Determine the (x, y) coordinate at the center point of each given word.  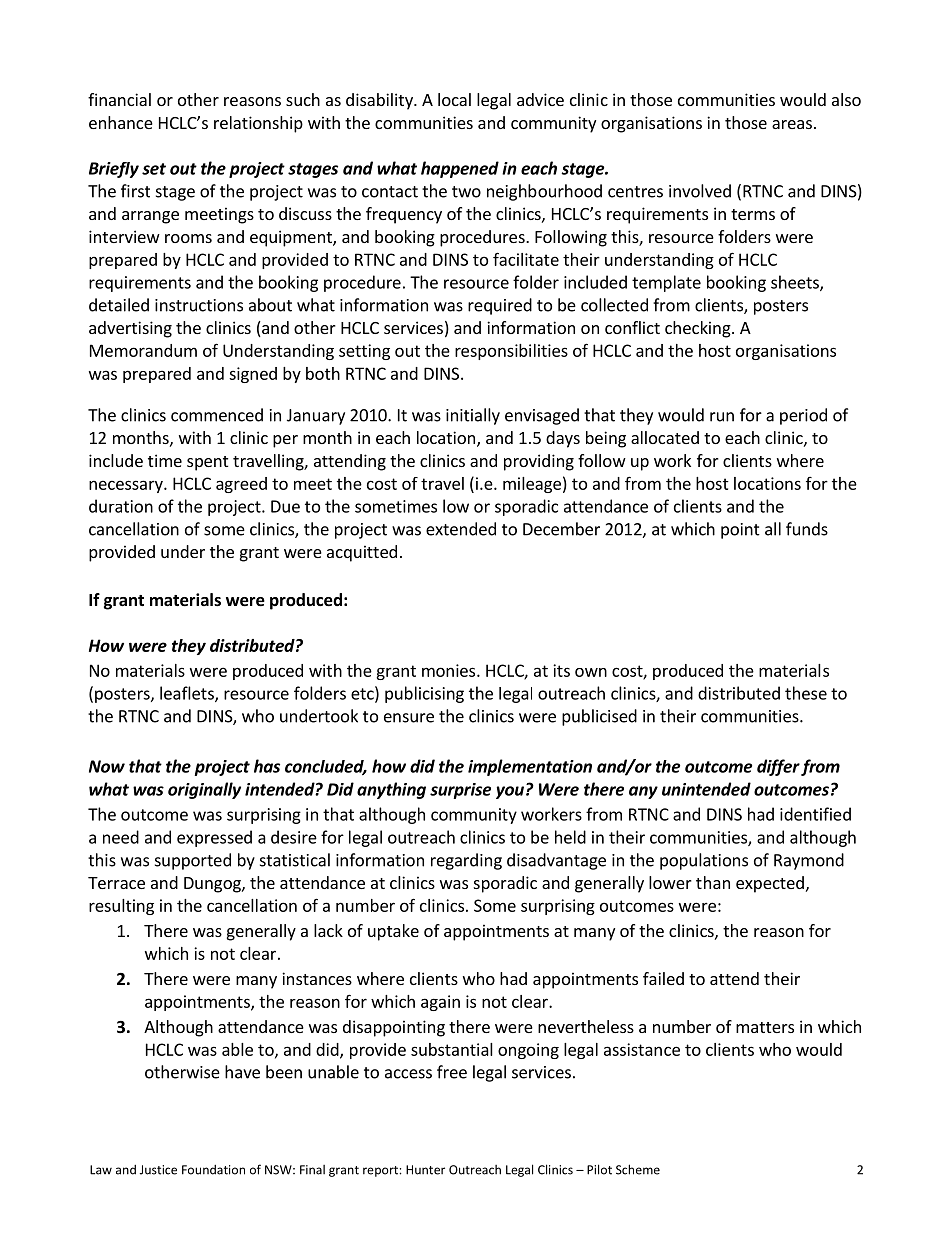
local (454, 99)
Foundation (213, 1170)
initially (473, 416)
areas (792, 124)
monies (450, 670)
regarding (466, 861)
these (806, 693)
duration (121, 506)
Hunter (425, 1170)
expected (770, 884)
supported (193, 861)
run (722, 417)
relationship (258, 124)
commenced (217, 415)
